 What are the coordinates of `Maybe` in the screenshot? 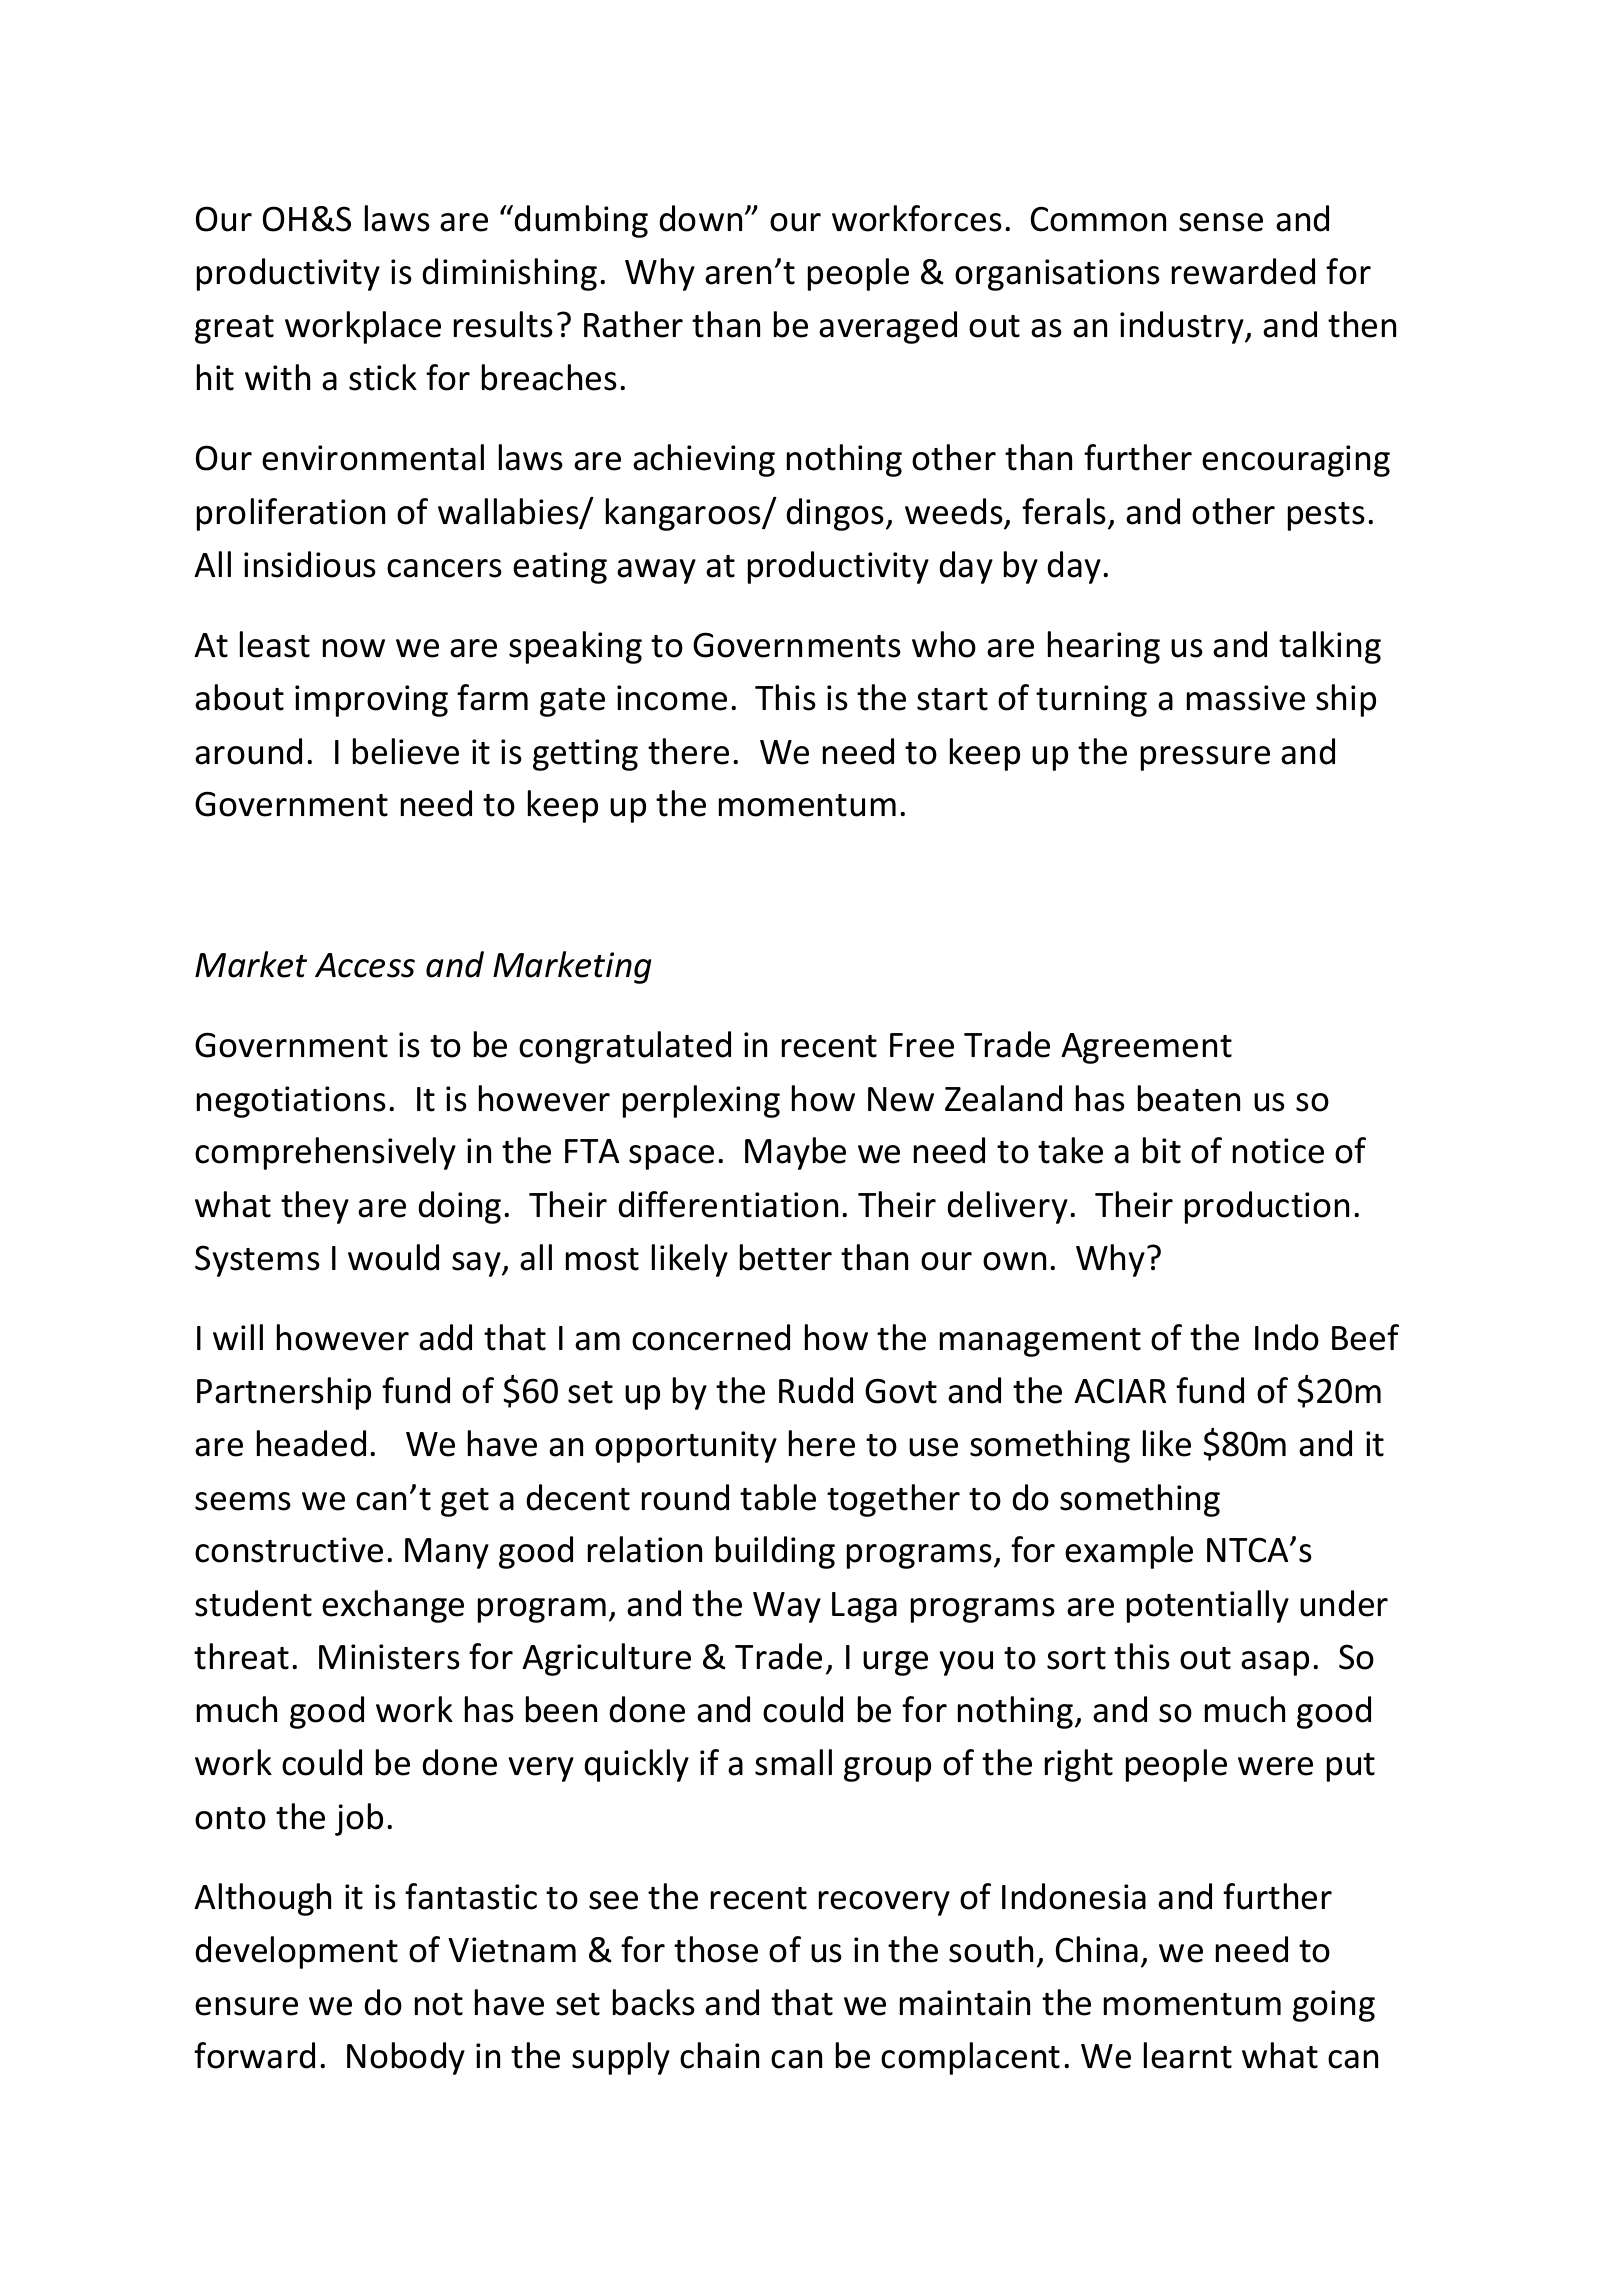 It's located at (795, 1153).
